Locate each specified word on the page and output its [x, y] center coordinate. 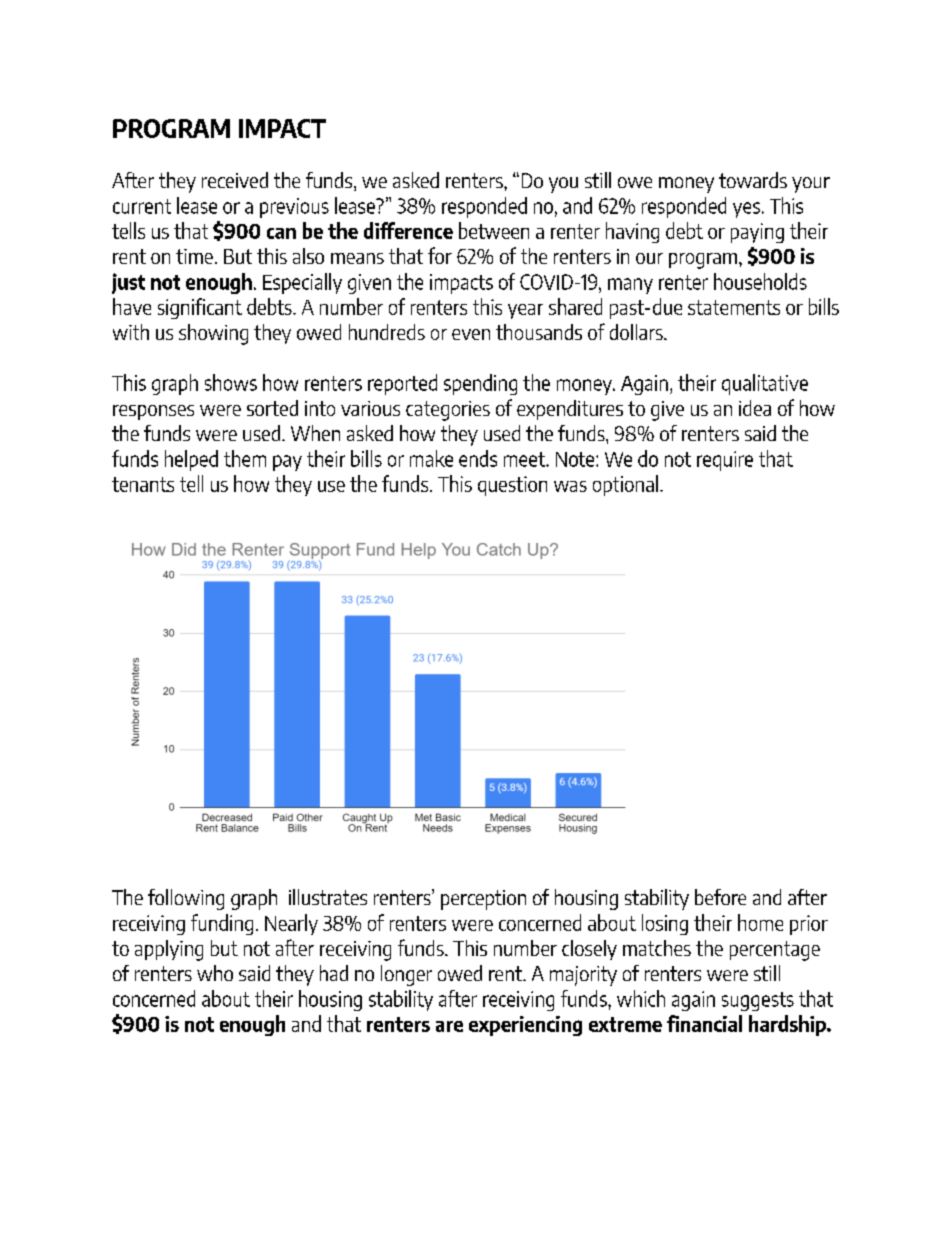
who [215, 973]
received [235, 180]
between [494, 230]
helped [191, 460]
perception [483, 900]
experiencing [525, 1026]
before [720, 897]
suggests [758, 1001]
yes [746, 210]
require [725, 461]
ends [478, 458]
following [186, 899]
